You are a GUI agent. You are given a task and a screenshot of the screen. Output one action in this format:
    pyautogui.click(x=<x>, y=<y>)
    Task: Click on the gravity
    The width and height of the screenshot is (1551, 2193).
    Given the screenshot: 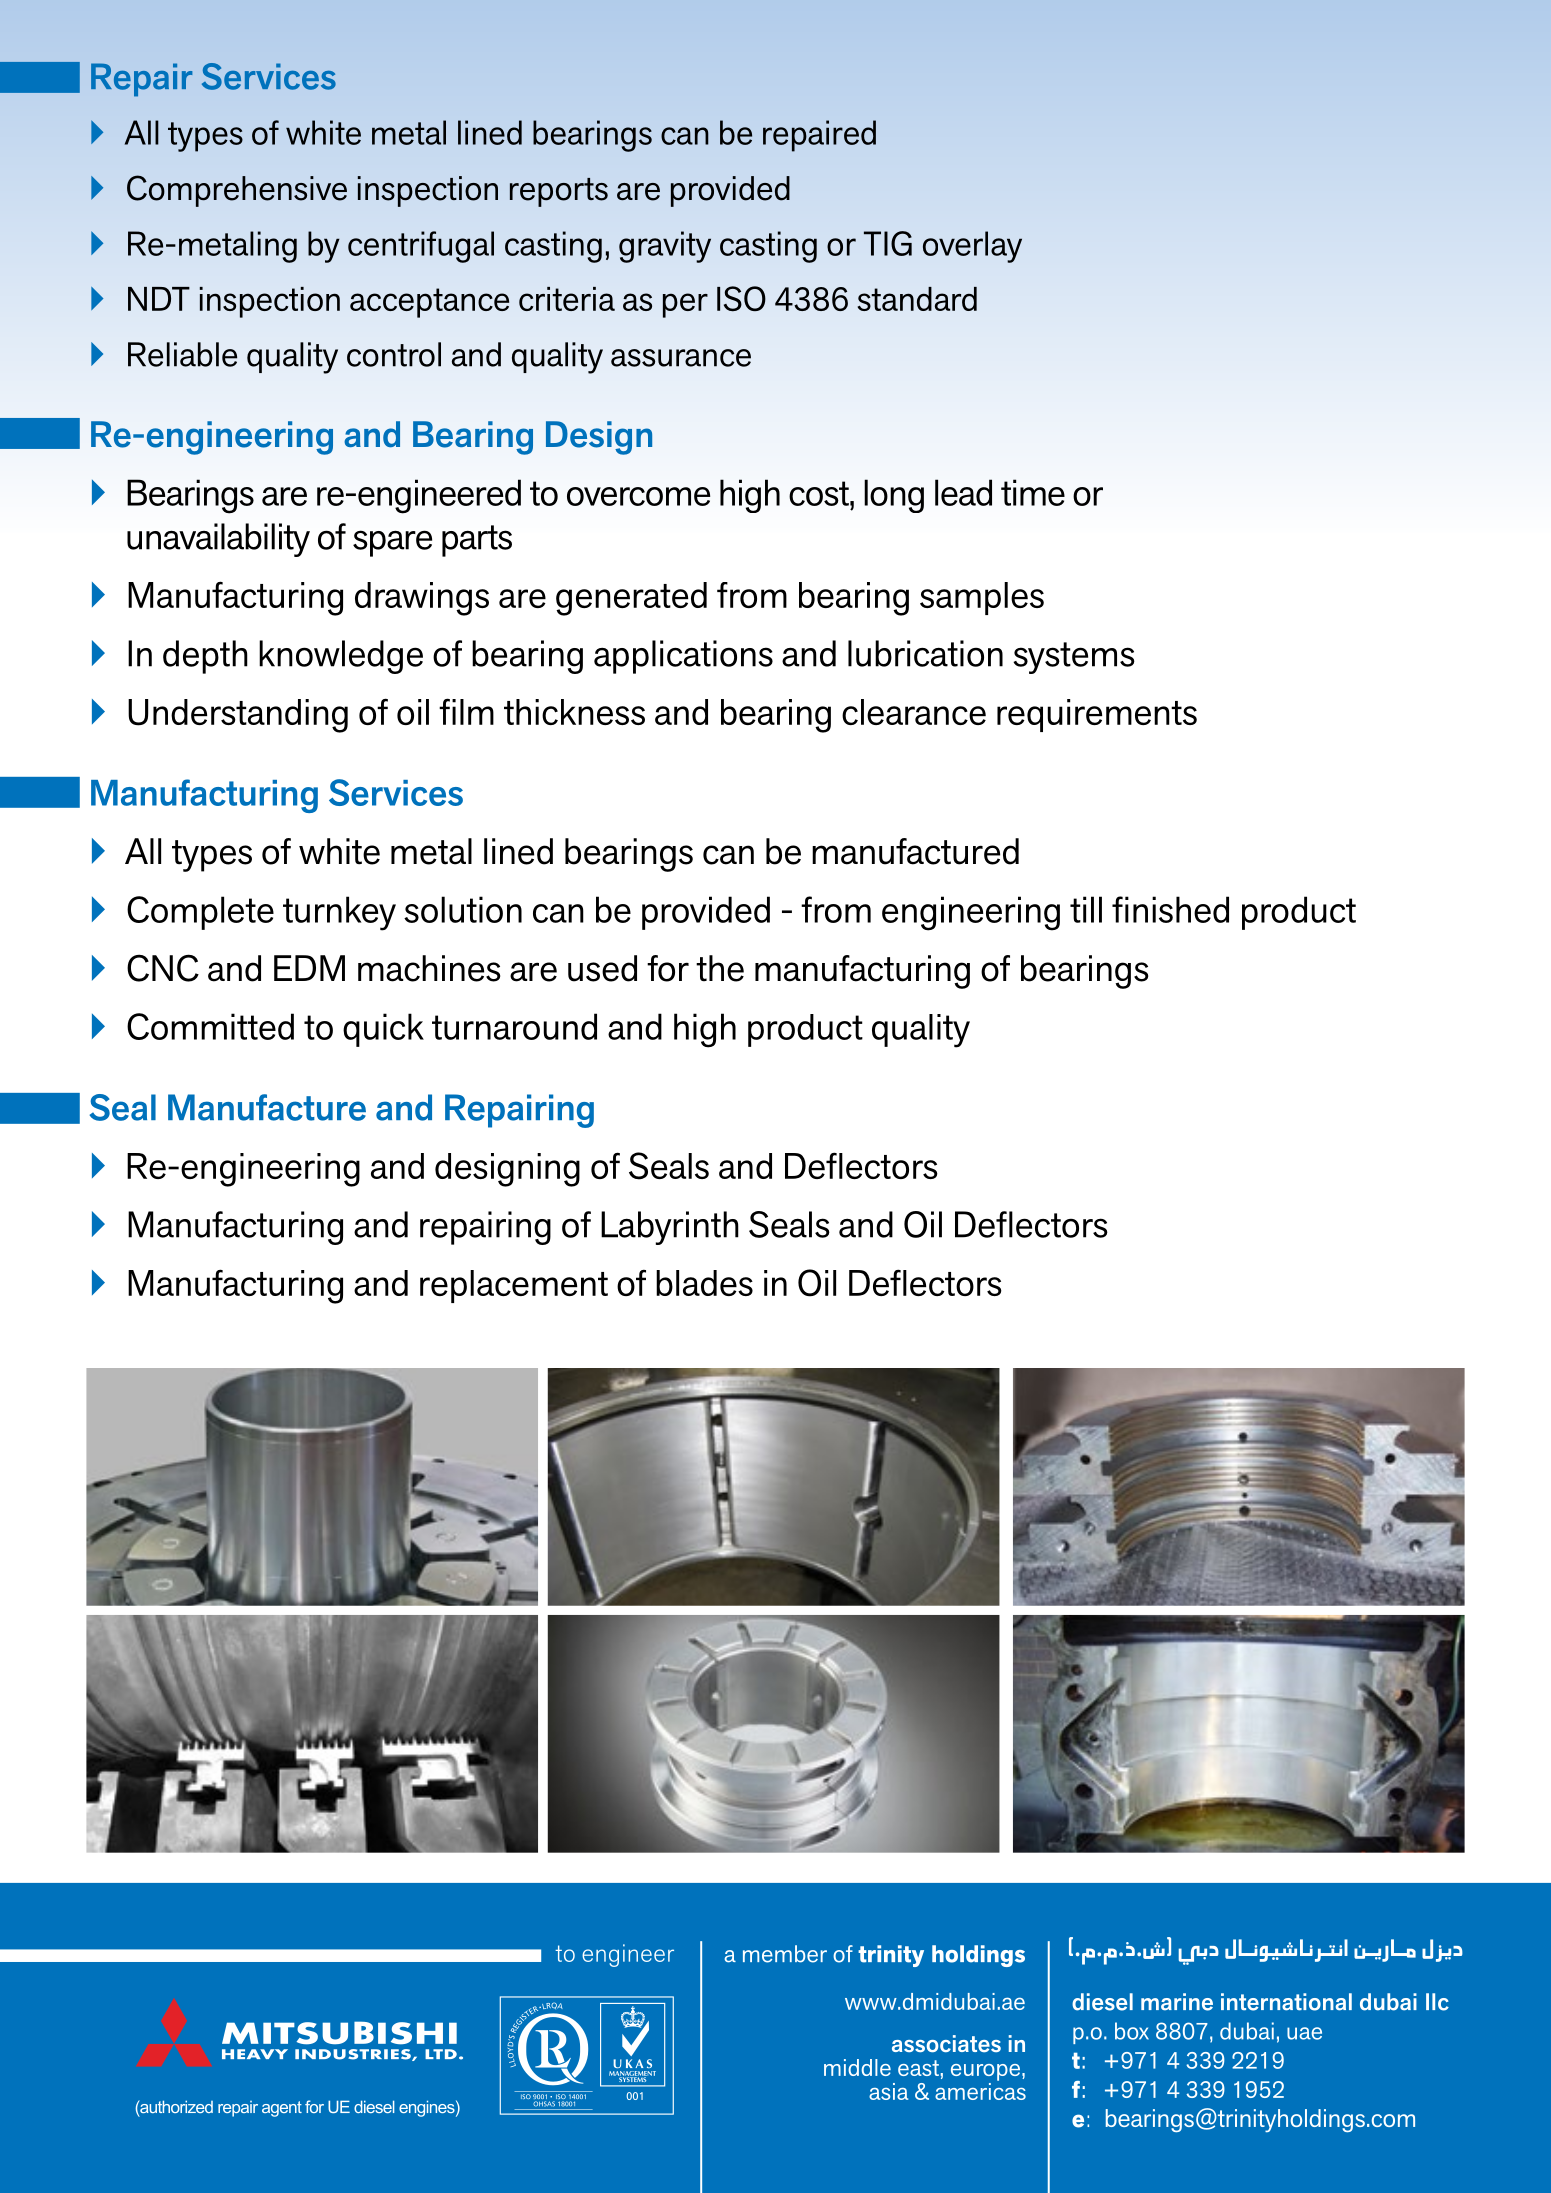 What is the action you would take?
    pyautogui.click(x=665, y=247)
